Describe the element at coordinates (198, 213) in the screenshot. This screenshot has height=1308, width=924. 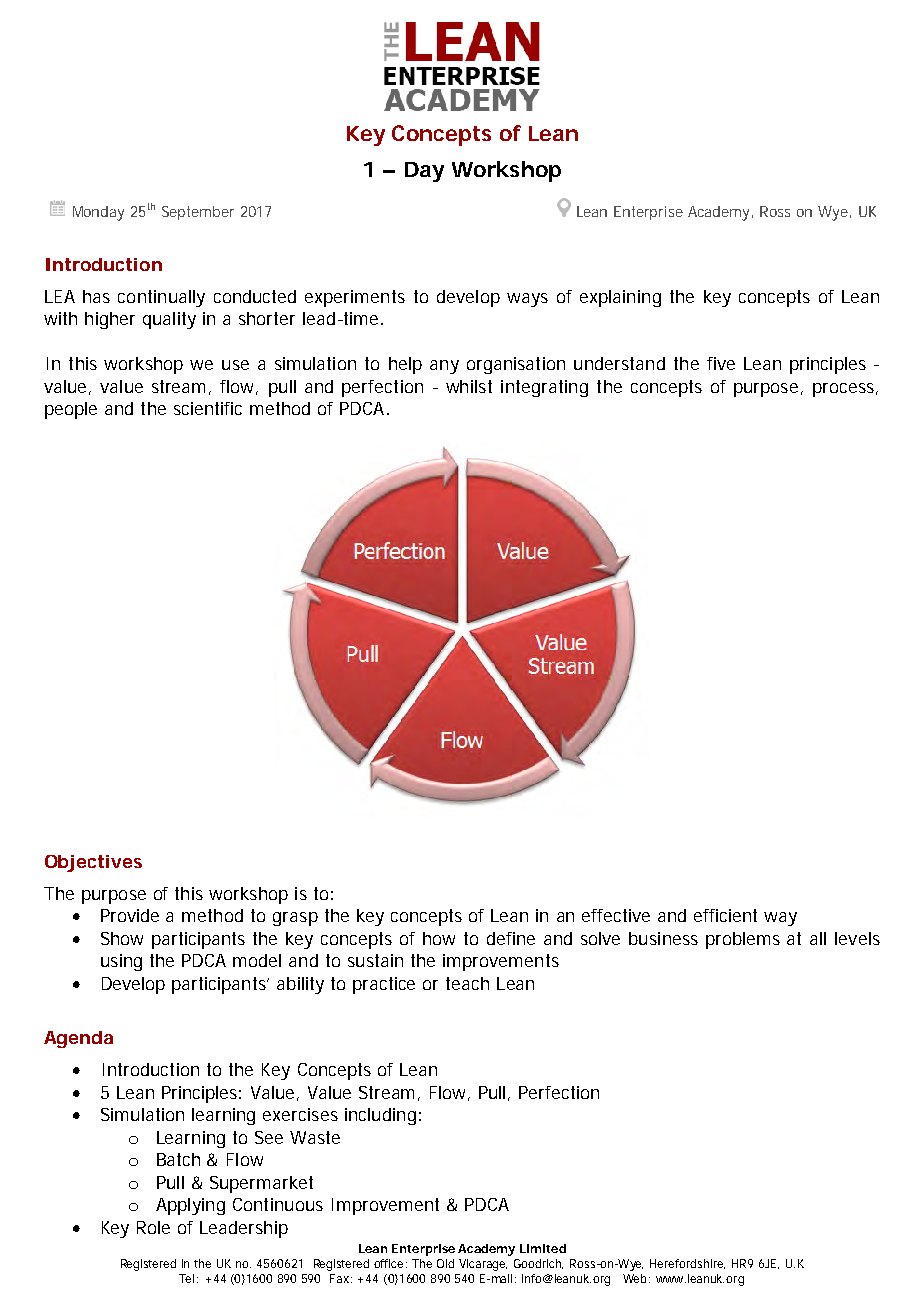
I see `September` at that location.
